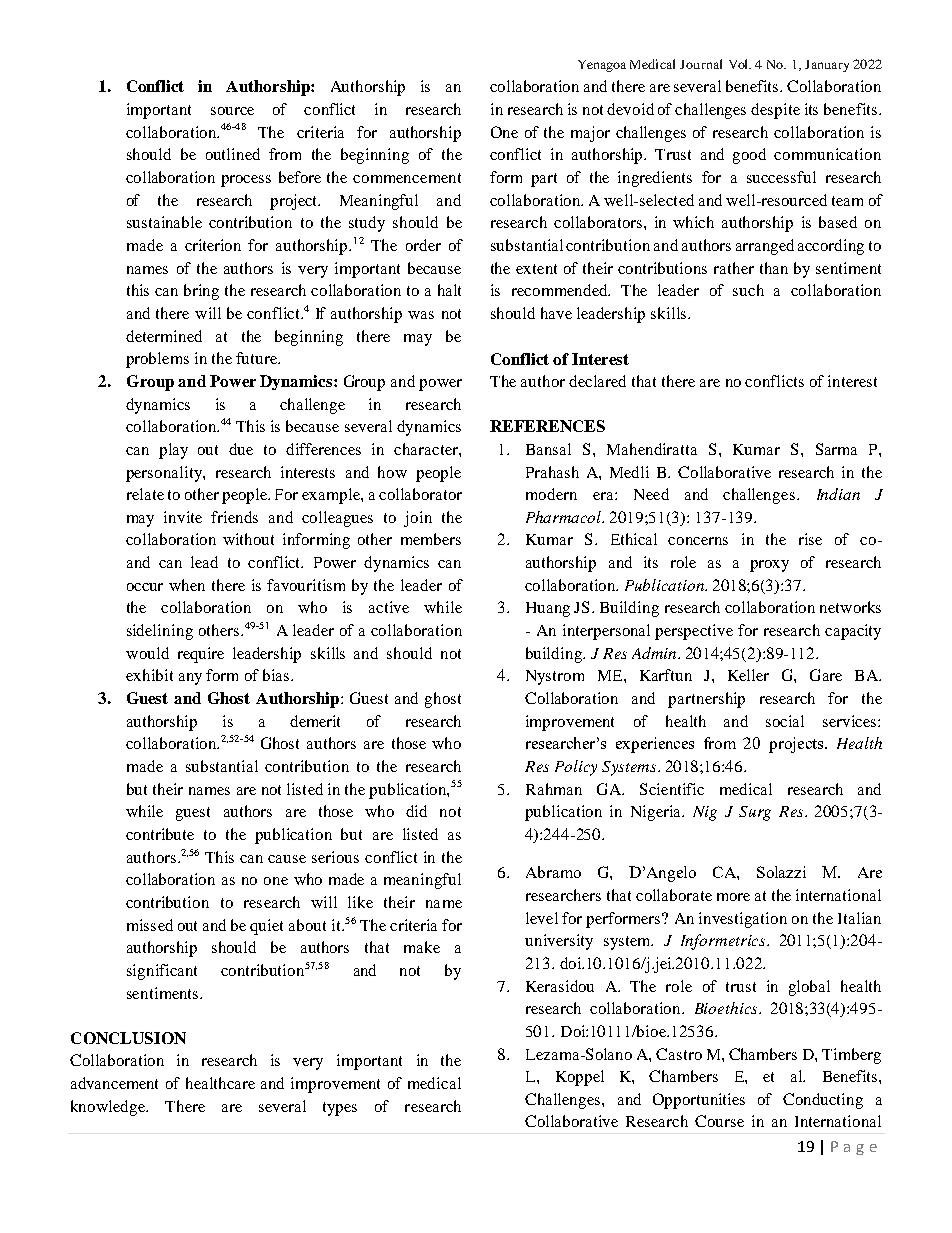 This screenshot has width=952, height=1233. I want to click on Indian, so click(838, 494).
